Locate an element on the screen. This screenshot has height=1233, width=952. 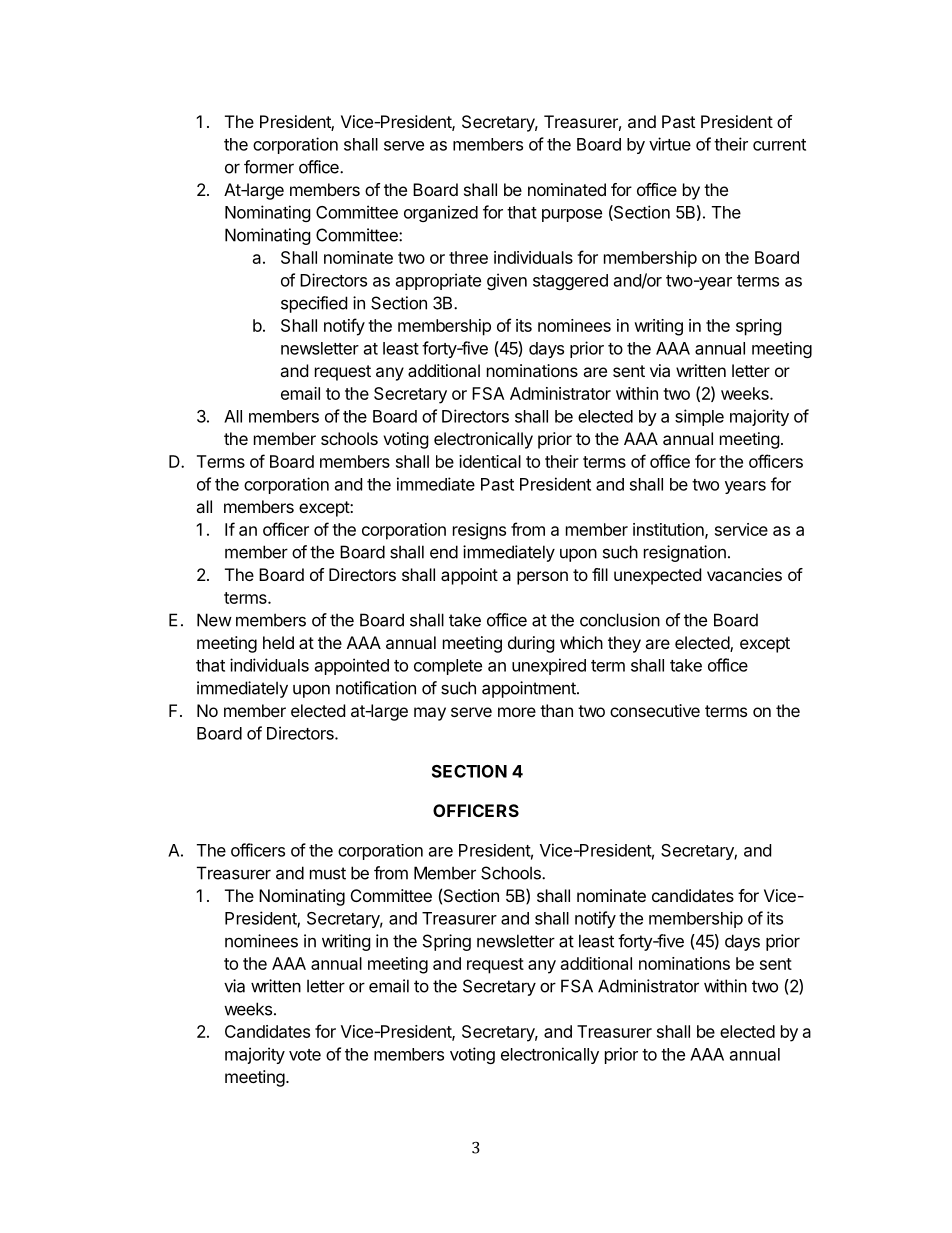
purpose is located at coordinates (572, 215).
